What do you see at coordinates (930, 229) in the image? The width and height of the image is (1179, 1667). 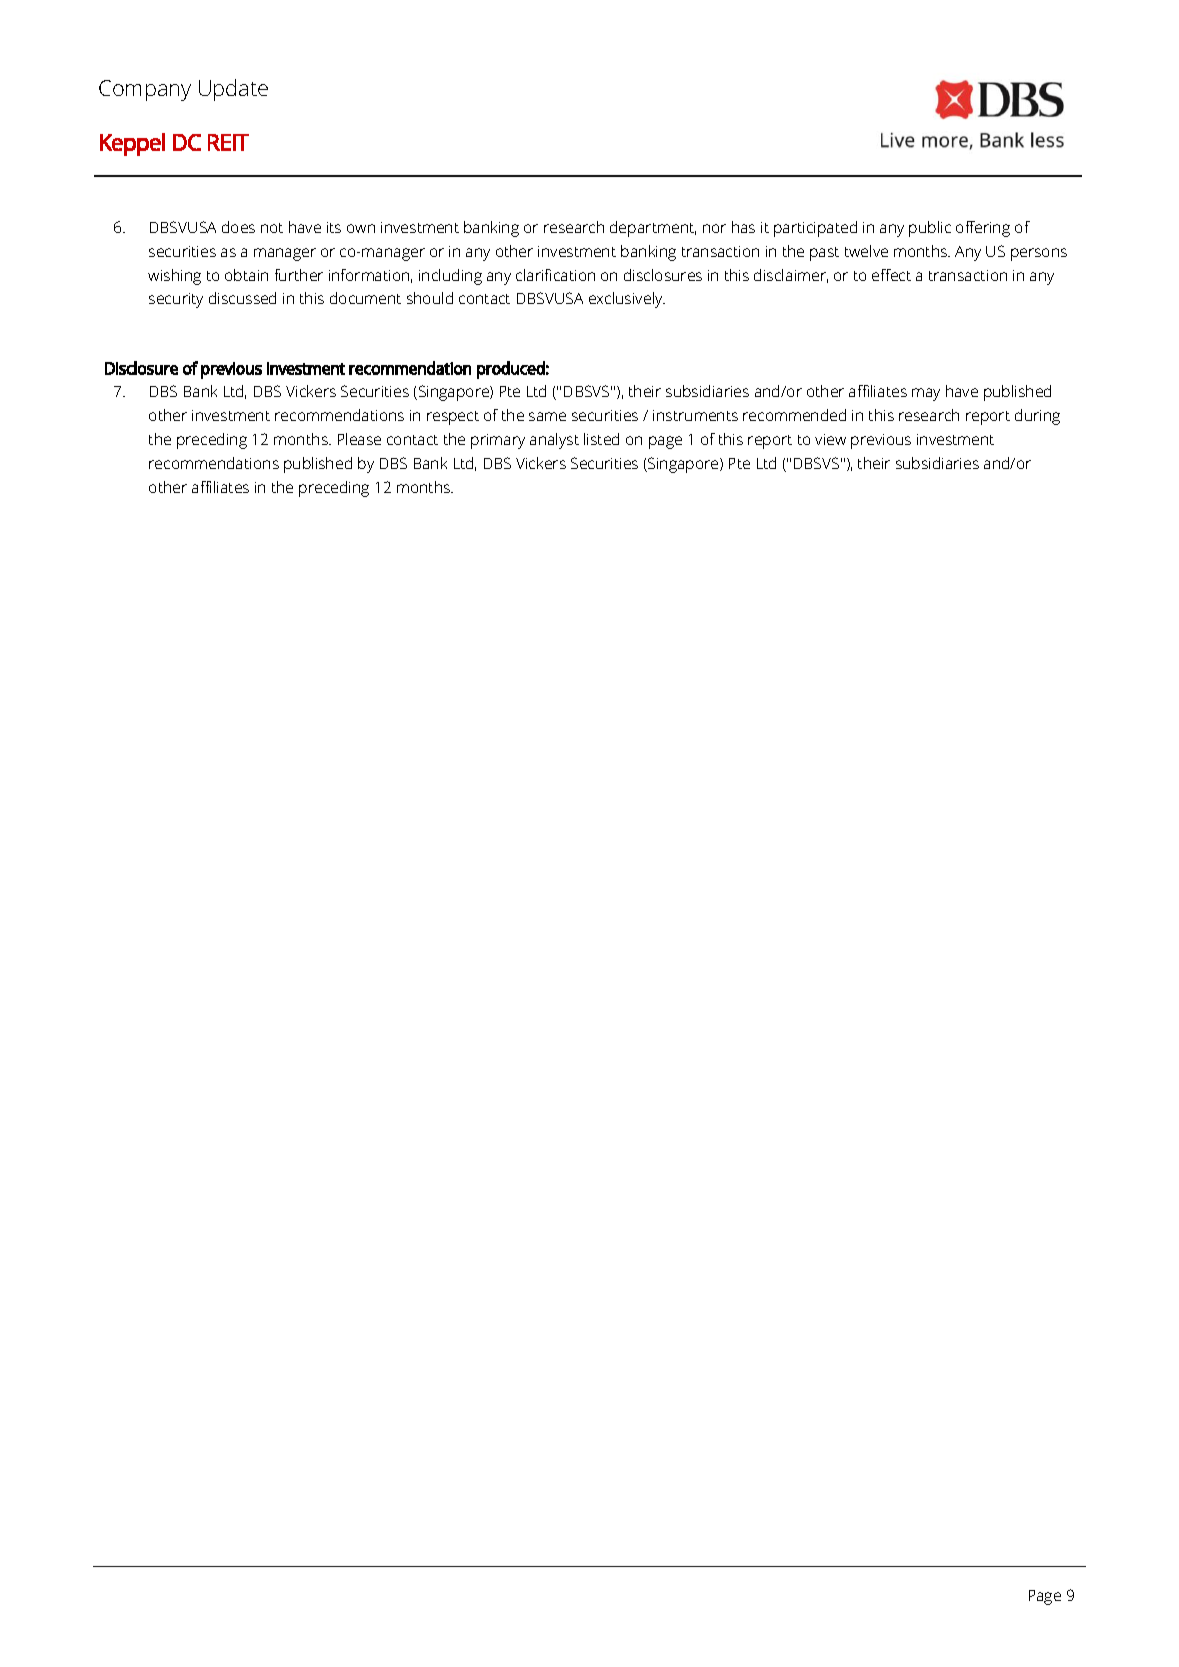 I see `public` at bounding box center [930, 229].
